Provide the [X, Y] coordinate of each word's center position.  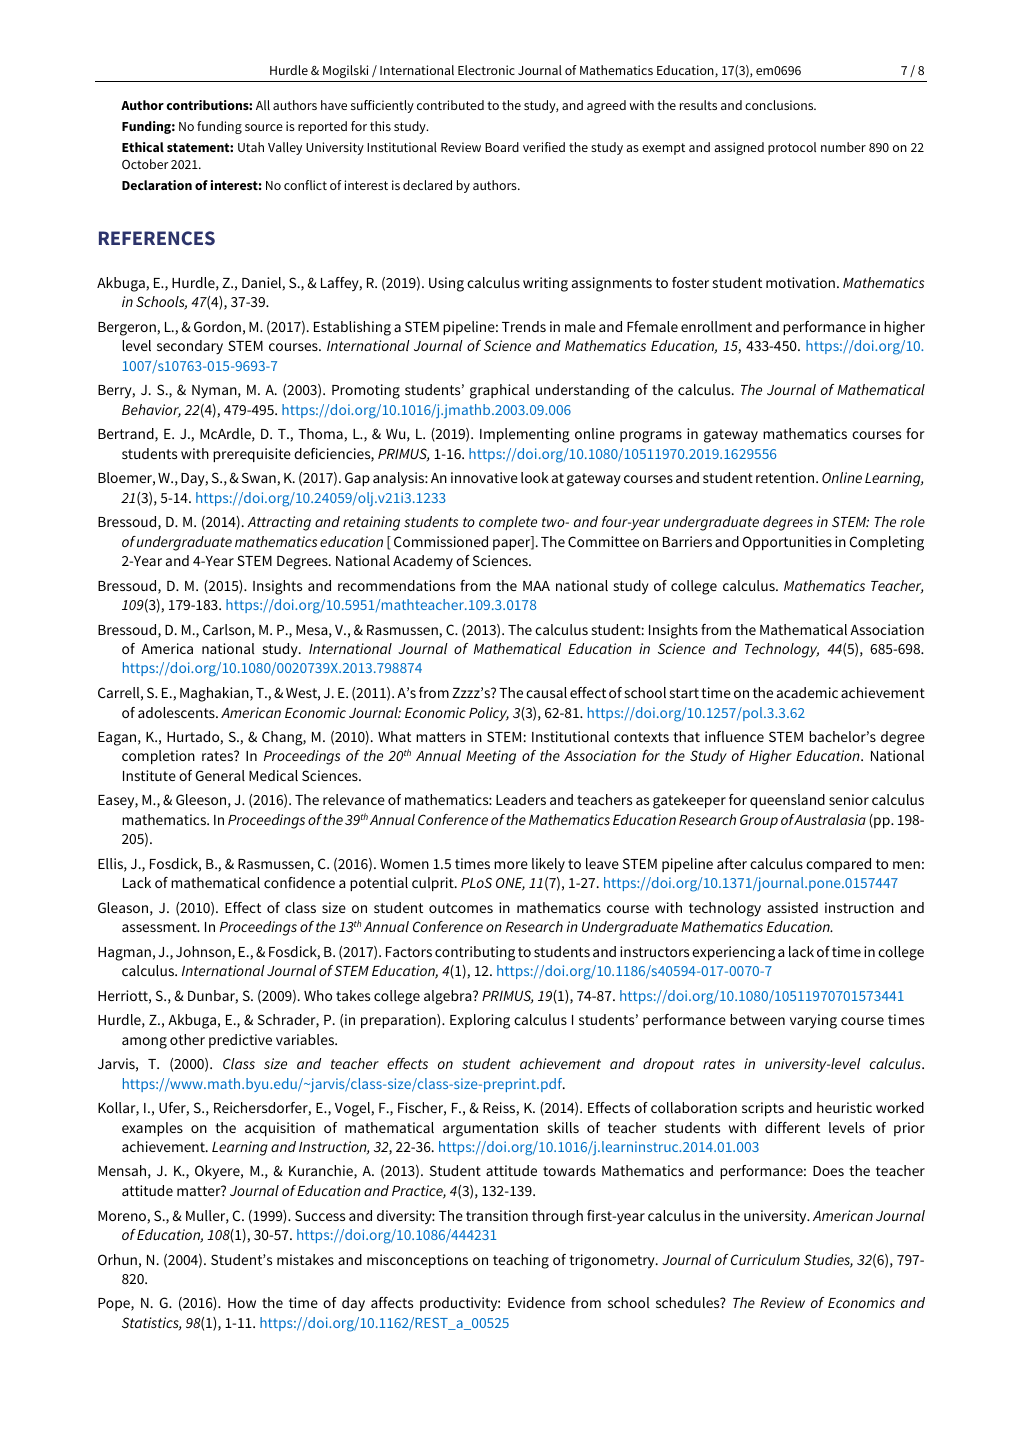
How [242, 1303]
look [535, 477]
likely [548, 865]
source [264, 127]
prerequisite [252, 455]
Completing [887, 543]
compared [838, 865]
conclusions [780, 105]
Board [502, 147]
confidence [299, 882]
